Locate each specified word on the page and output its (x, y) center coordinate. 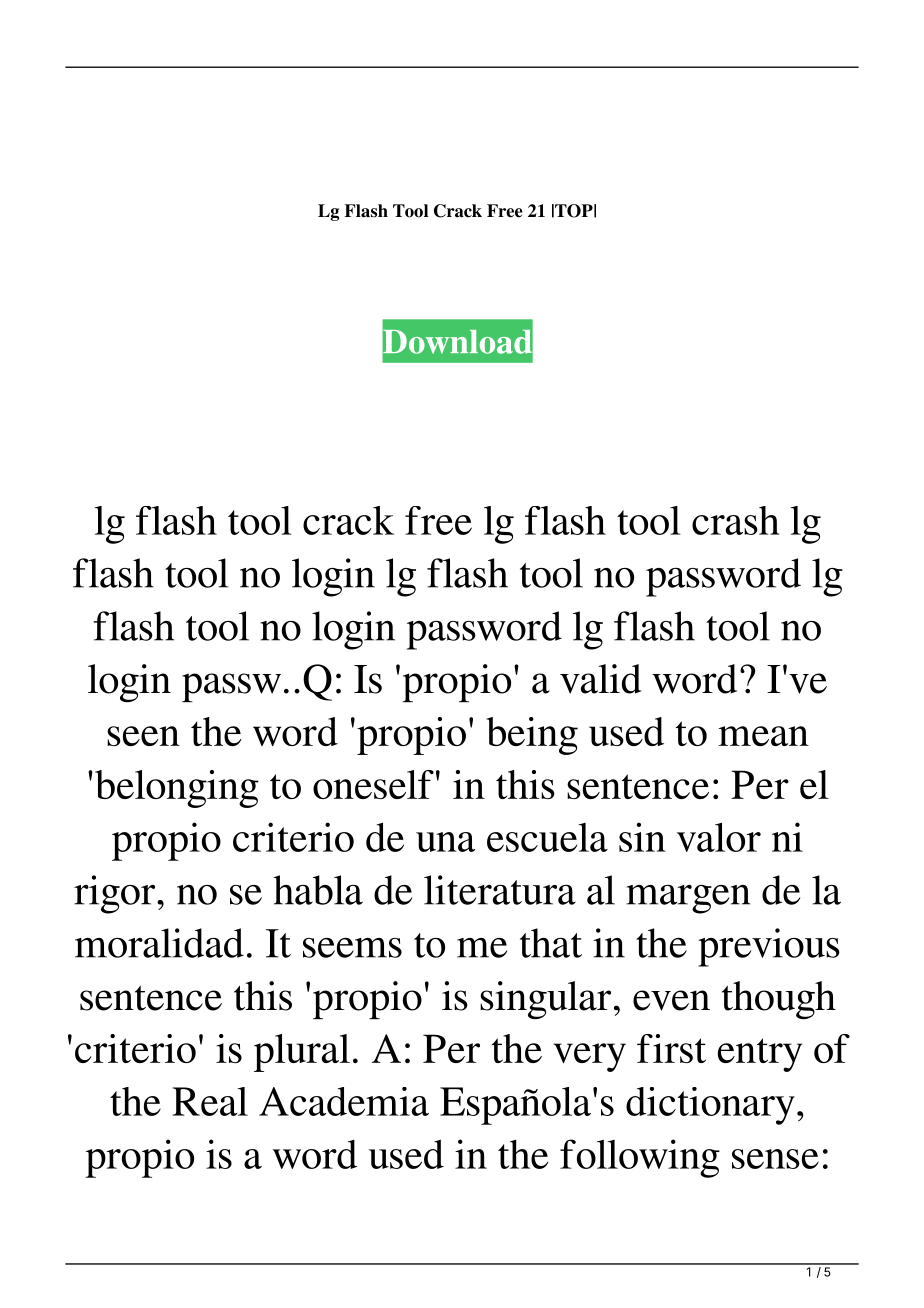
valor (719, 837)
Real (210, 1101)
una (445, 842)
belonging (177, 789)
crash (735, 520)
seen (143, 736)
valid (600, 679)
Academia (344, 1101)
